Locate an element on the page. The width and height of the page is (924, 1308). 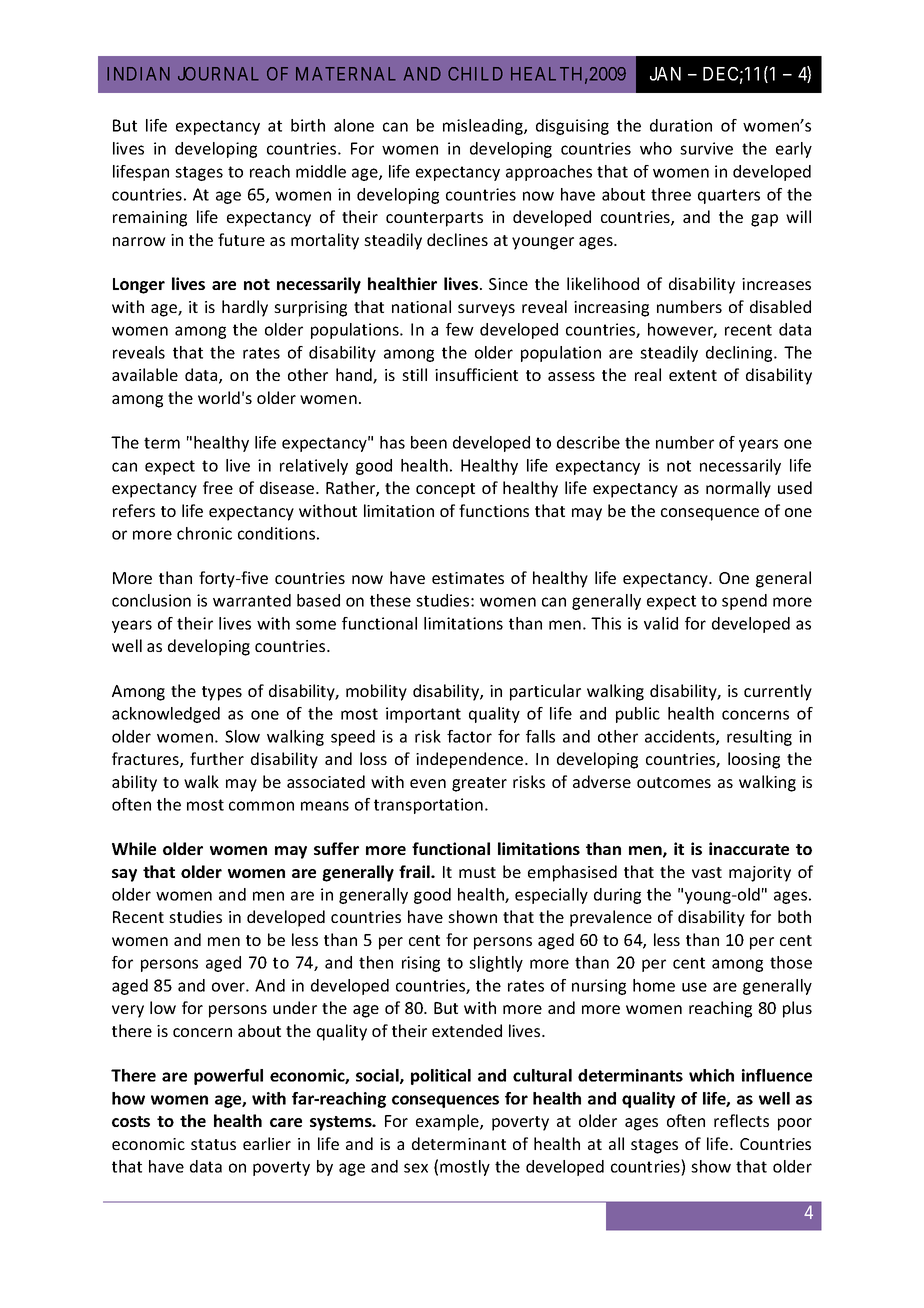
status is located at coordinates (213, 1144).
